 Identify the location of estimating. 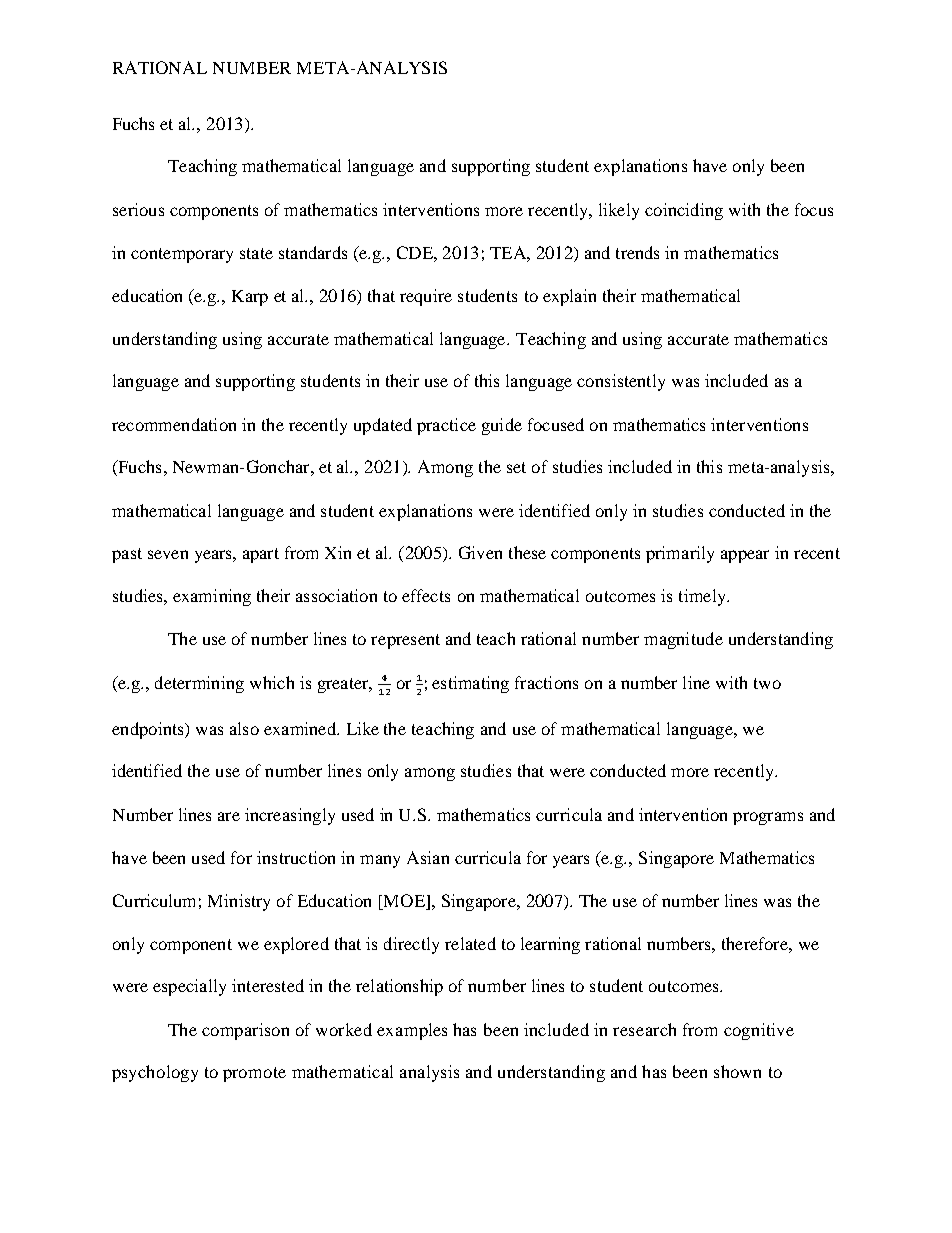
(470, 684).
